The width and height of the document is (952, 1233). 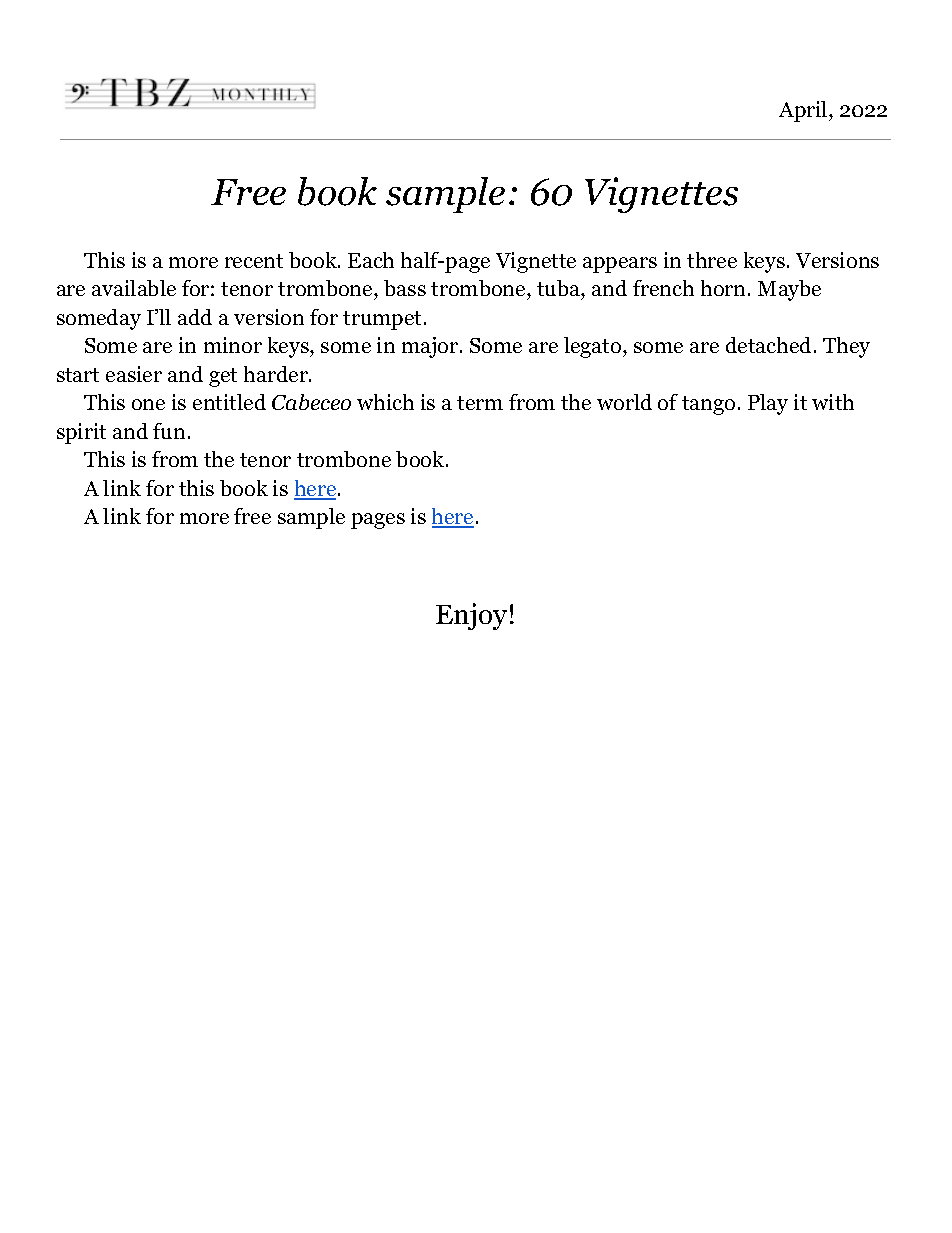 I want to click on major, so click(x=431, y=347).
